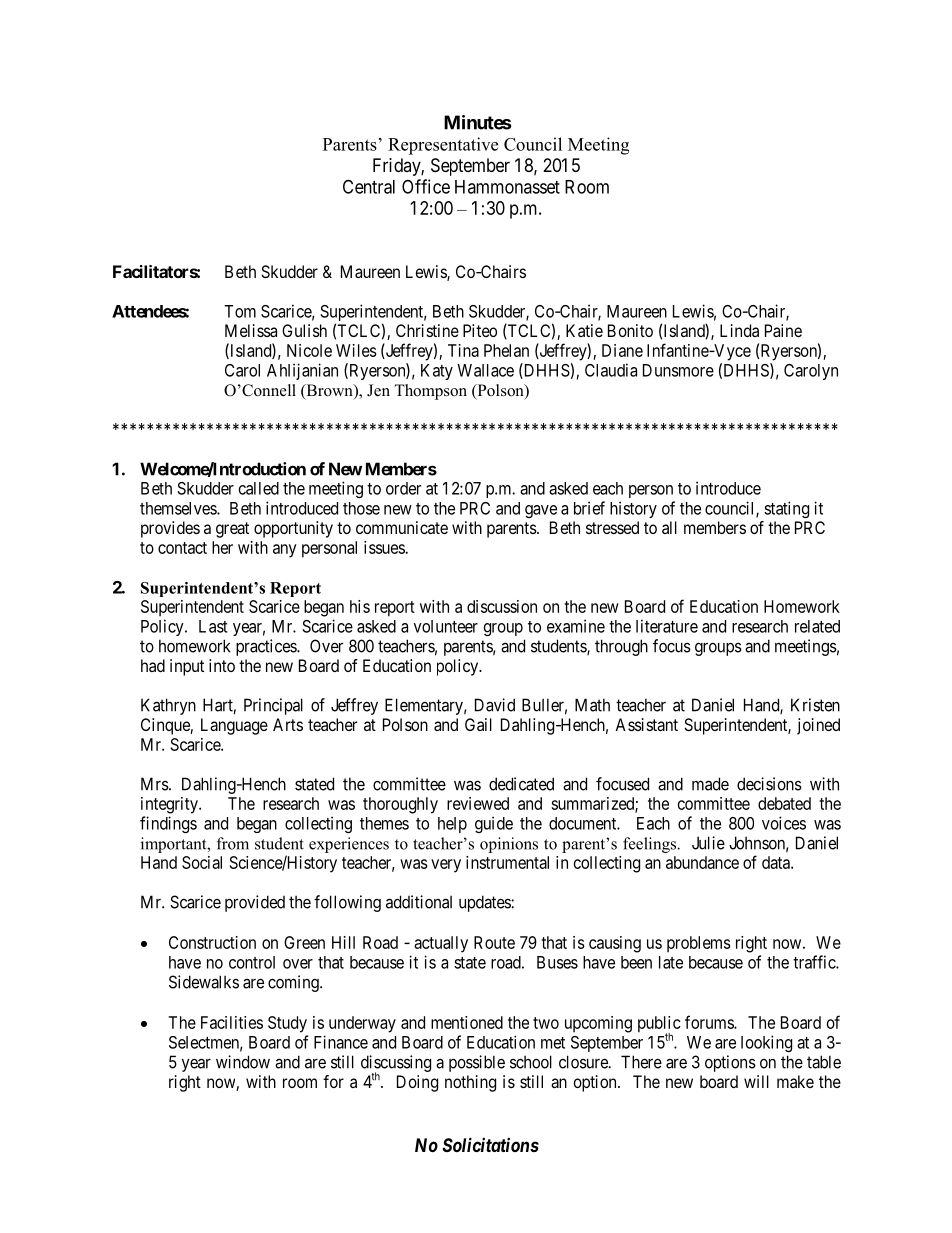  I want to click on possible, so click(477, 1063).
